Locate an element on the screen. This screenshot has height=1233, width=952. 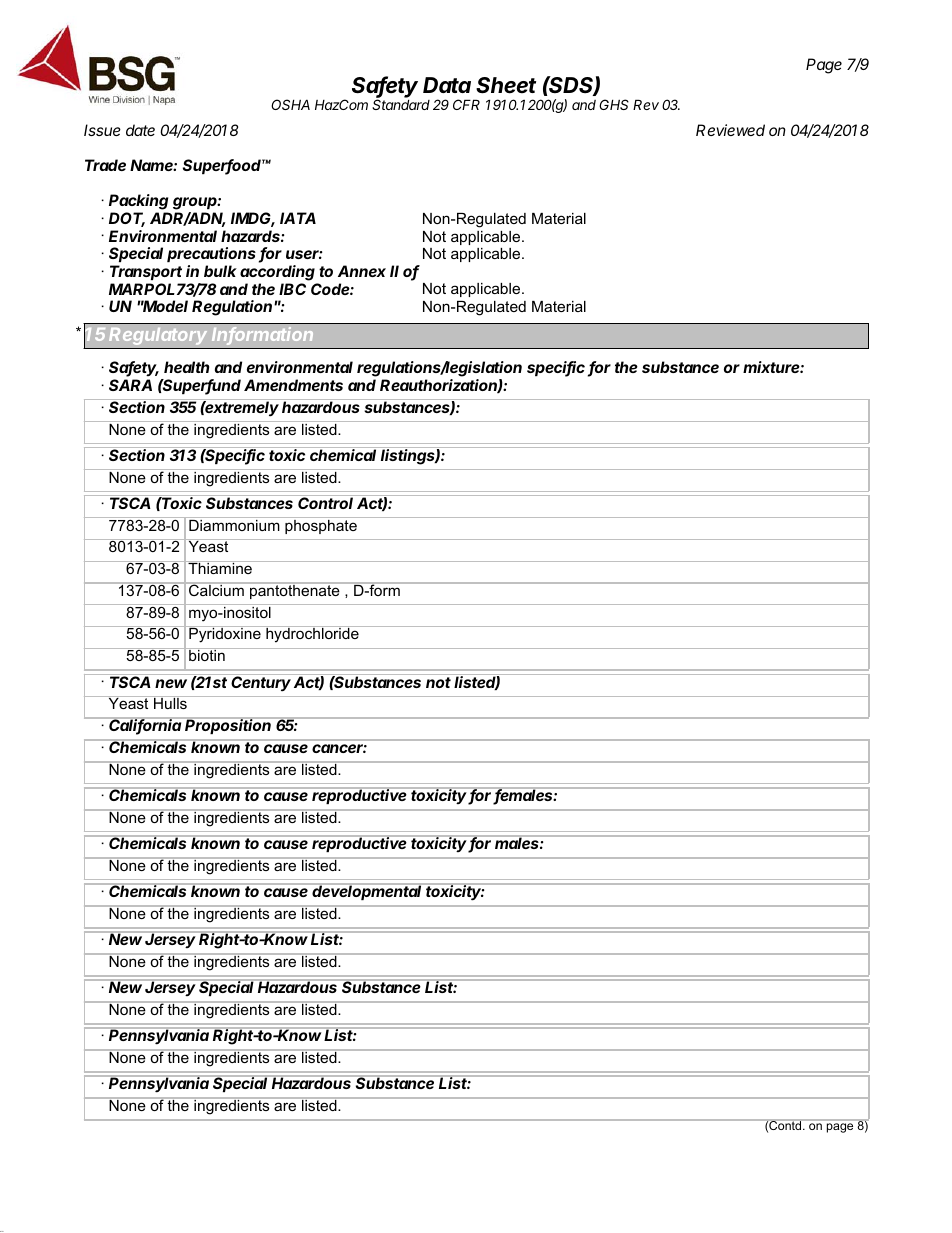
Amendments is located at coordinates (293, 385).
